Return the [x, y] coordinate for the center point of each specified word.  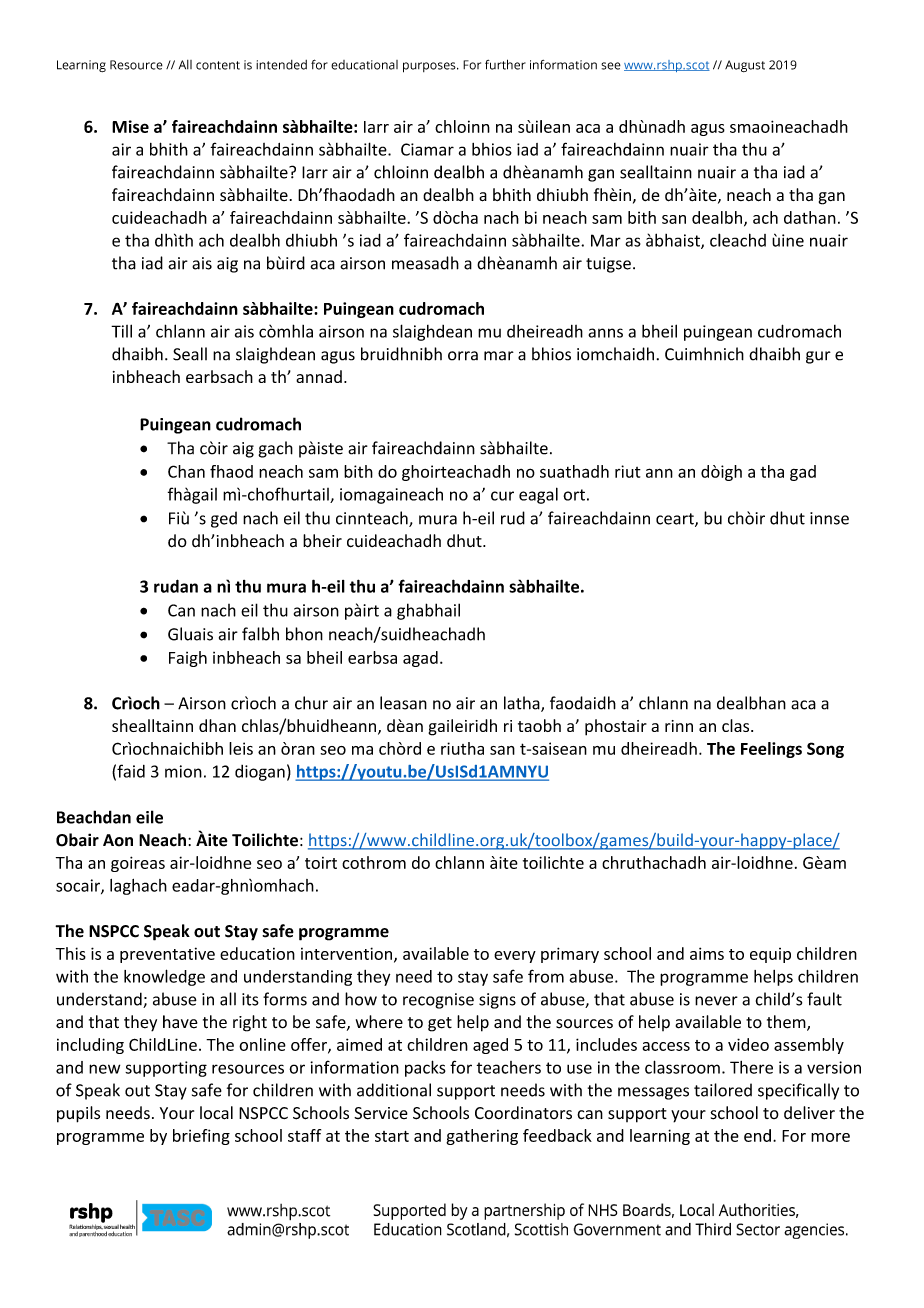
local [216, 1113]
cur [502, 496]
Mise [130, 126]
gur [818, 357]
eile [149, 817]
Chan [186, 471]
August [745, 66]
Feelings [771, 750]
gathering [482, 1137]
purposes [430, 67]
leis [241, 748]
